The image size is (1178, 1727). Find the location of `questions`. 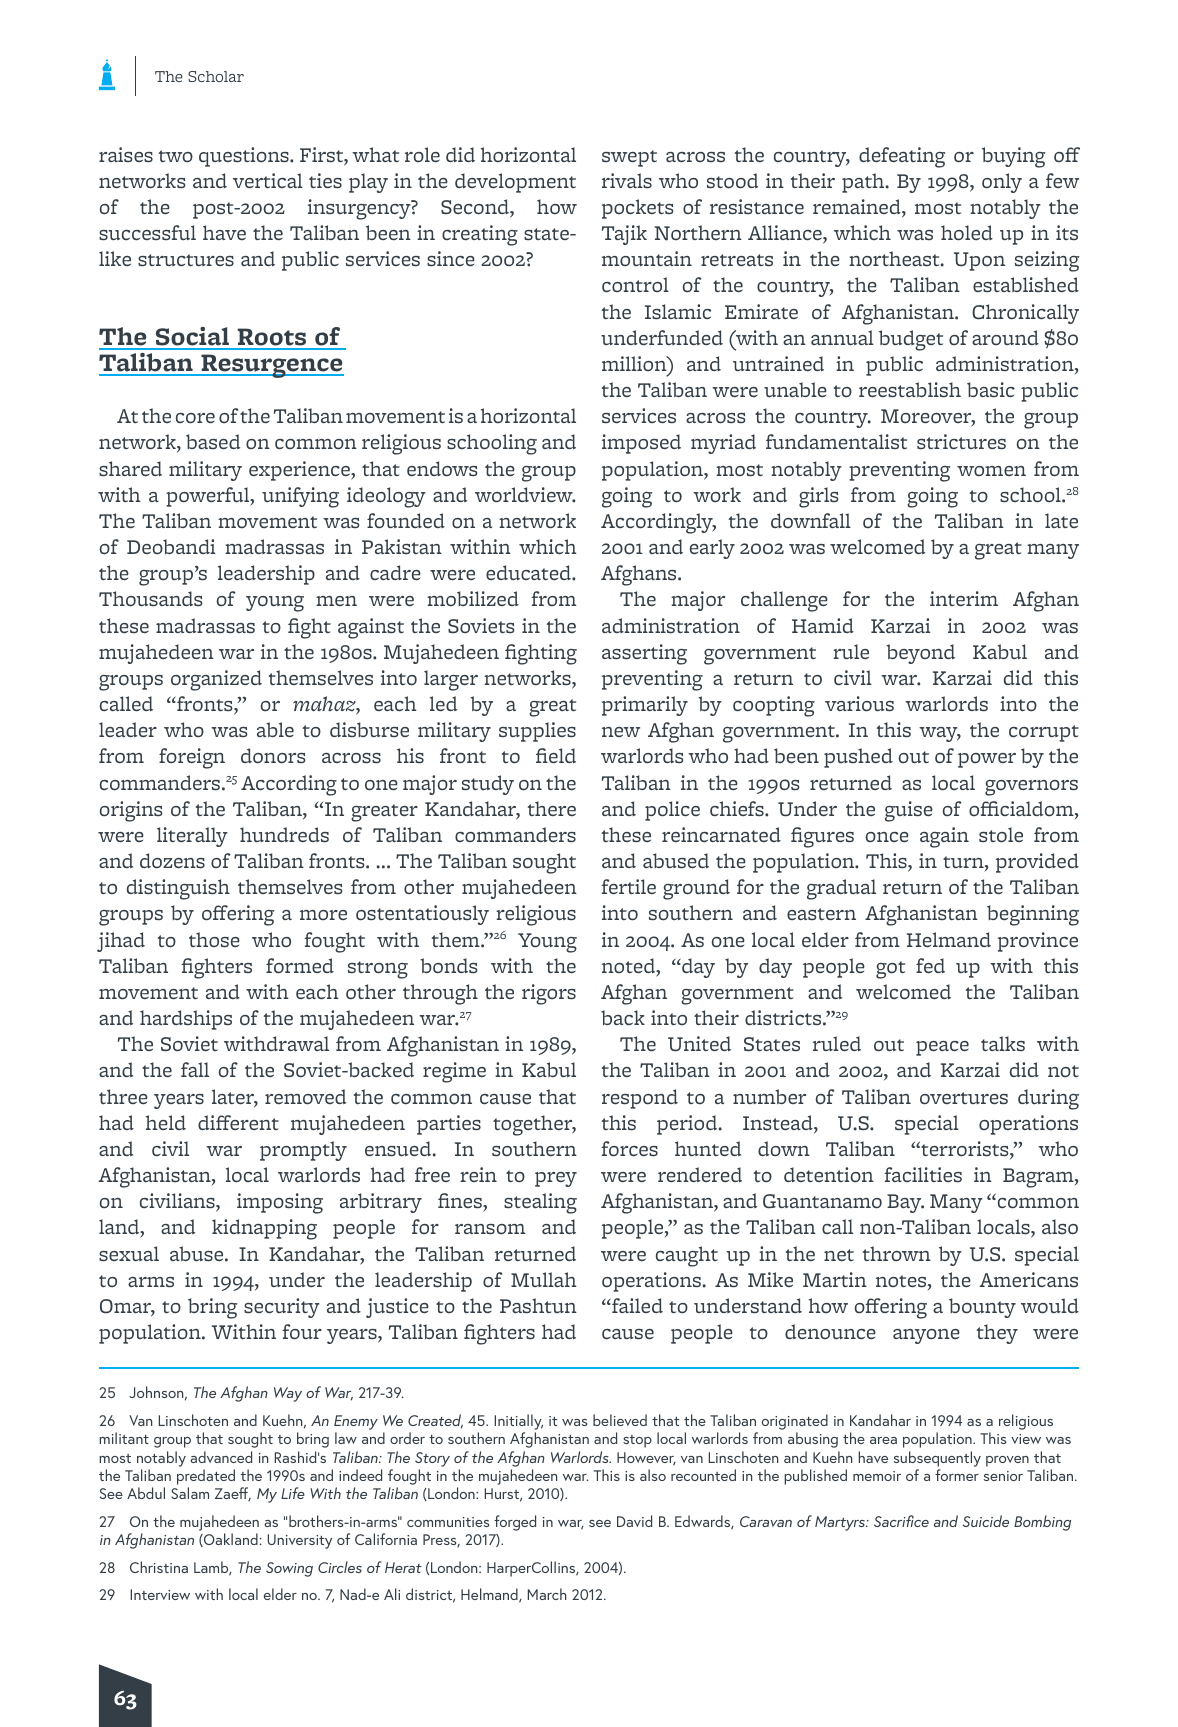

questions is located at coordinates (245, 157).
